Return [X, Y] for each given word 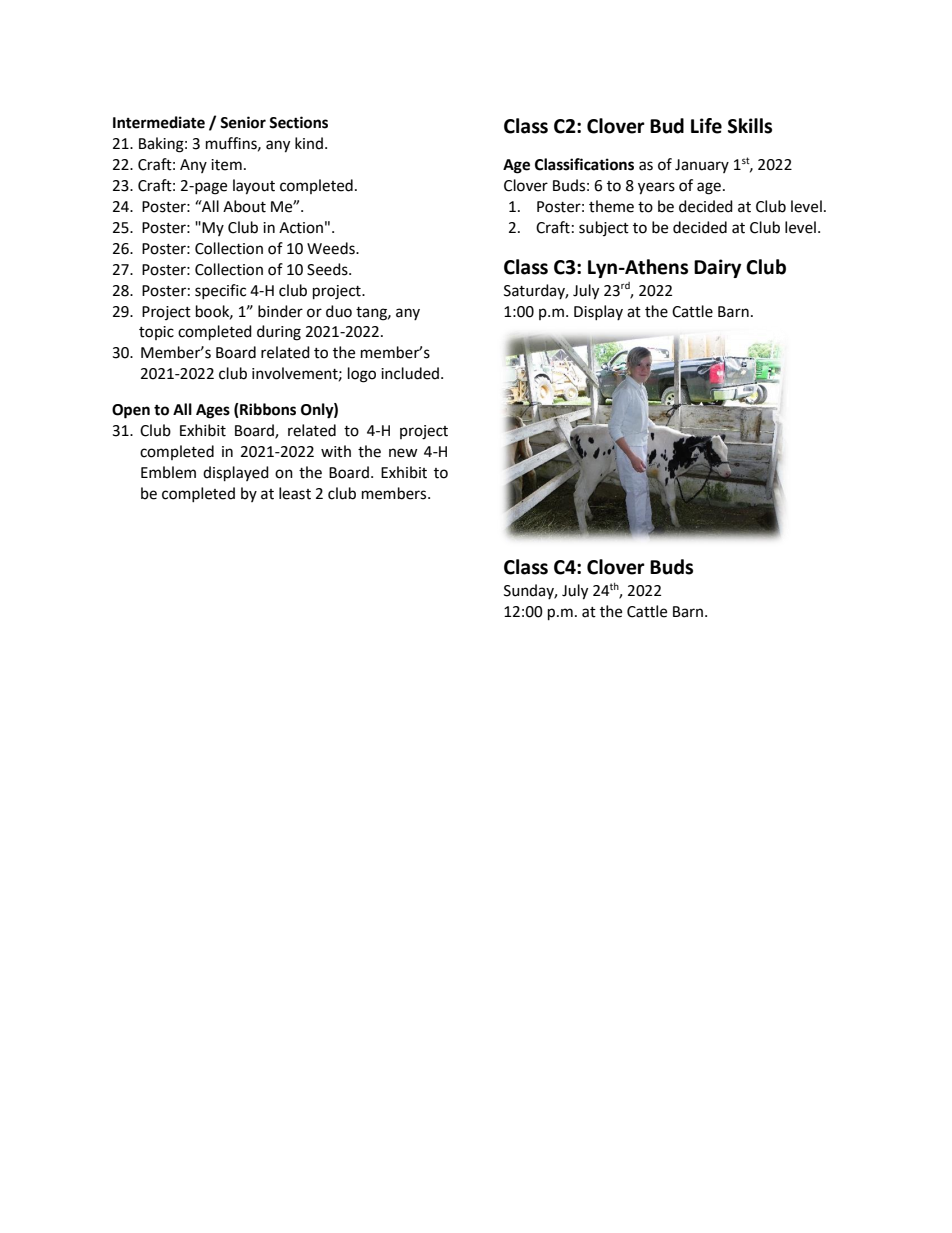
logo [362, 375]
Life [706, 126]
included [411, 373]
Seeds [328, 269]
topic [156, 333]
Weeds [332, 248]
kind [309, 143]
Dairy [717, 268]
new [403, 453]
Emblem [168, 472]
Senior [243, 122]
